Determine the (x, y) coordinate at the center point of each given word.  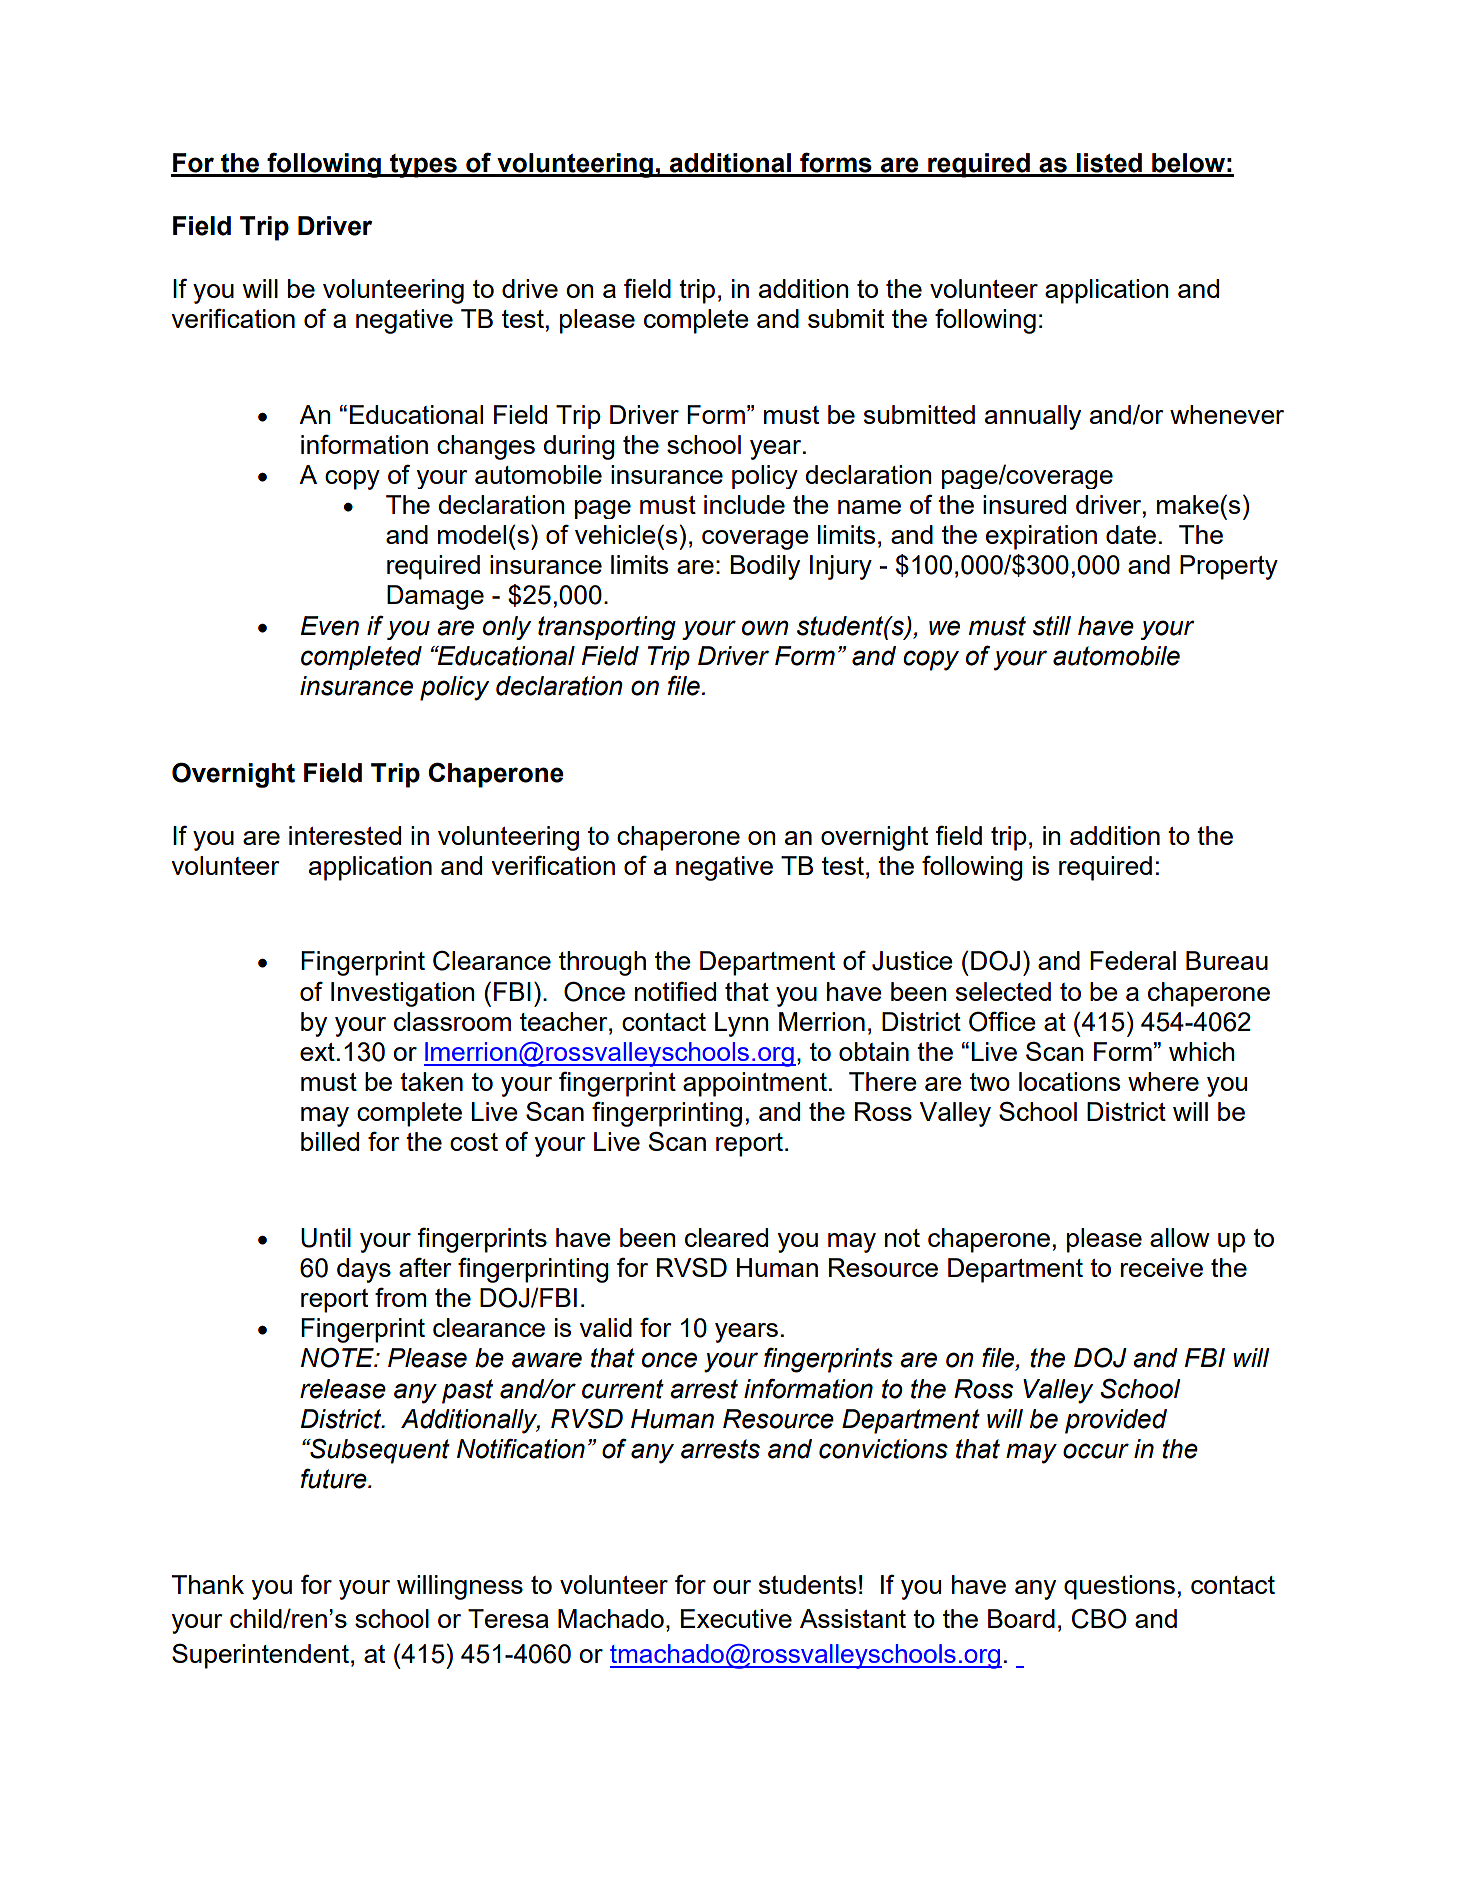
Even (330, 626)
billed (330, 1141)
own (765, 628)
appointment (755, 1084)
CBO (1099, 1618)
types (423, 166)
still (1052, 626)
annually (1033, 417)
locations (1069, 1081)
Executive (736, 1618)
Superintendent (260, 1656)
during (579, 447)
